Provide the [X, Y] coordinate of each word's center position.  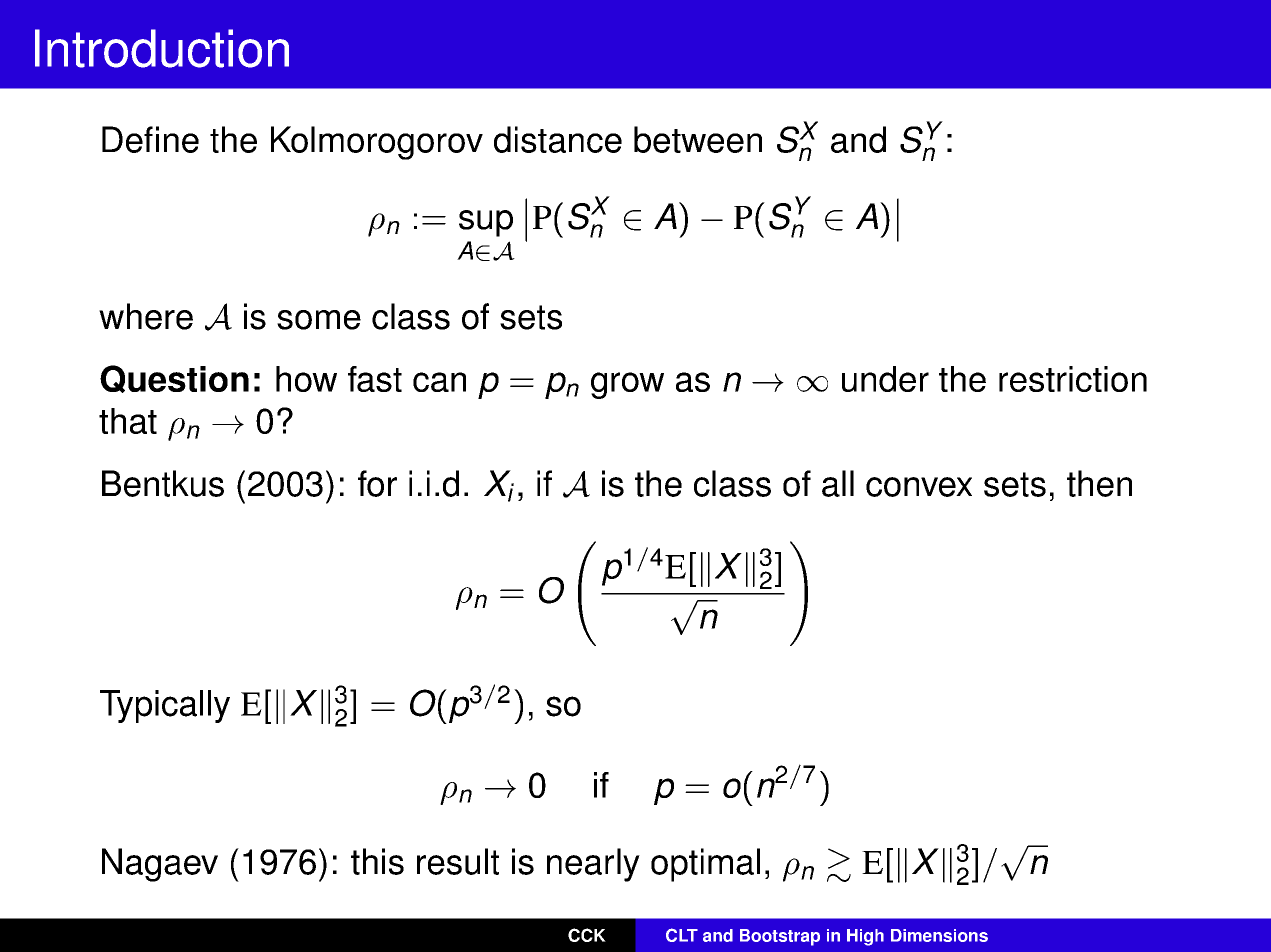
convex [919, 487]
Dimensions [939, 935]
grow [627, 385]
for [377, 483]
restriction [1073, 379]
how [306, 379]
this [377, 861]
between [698, 139]
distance [558, 139]
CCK [587, 935]
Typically [165, 706]
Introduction [162, 48]
